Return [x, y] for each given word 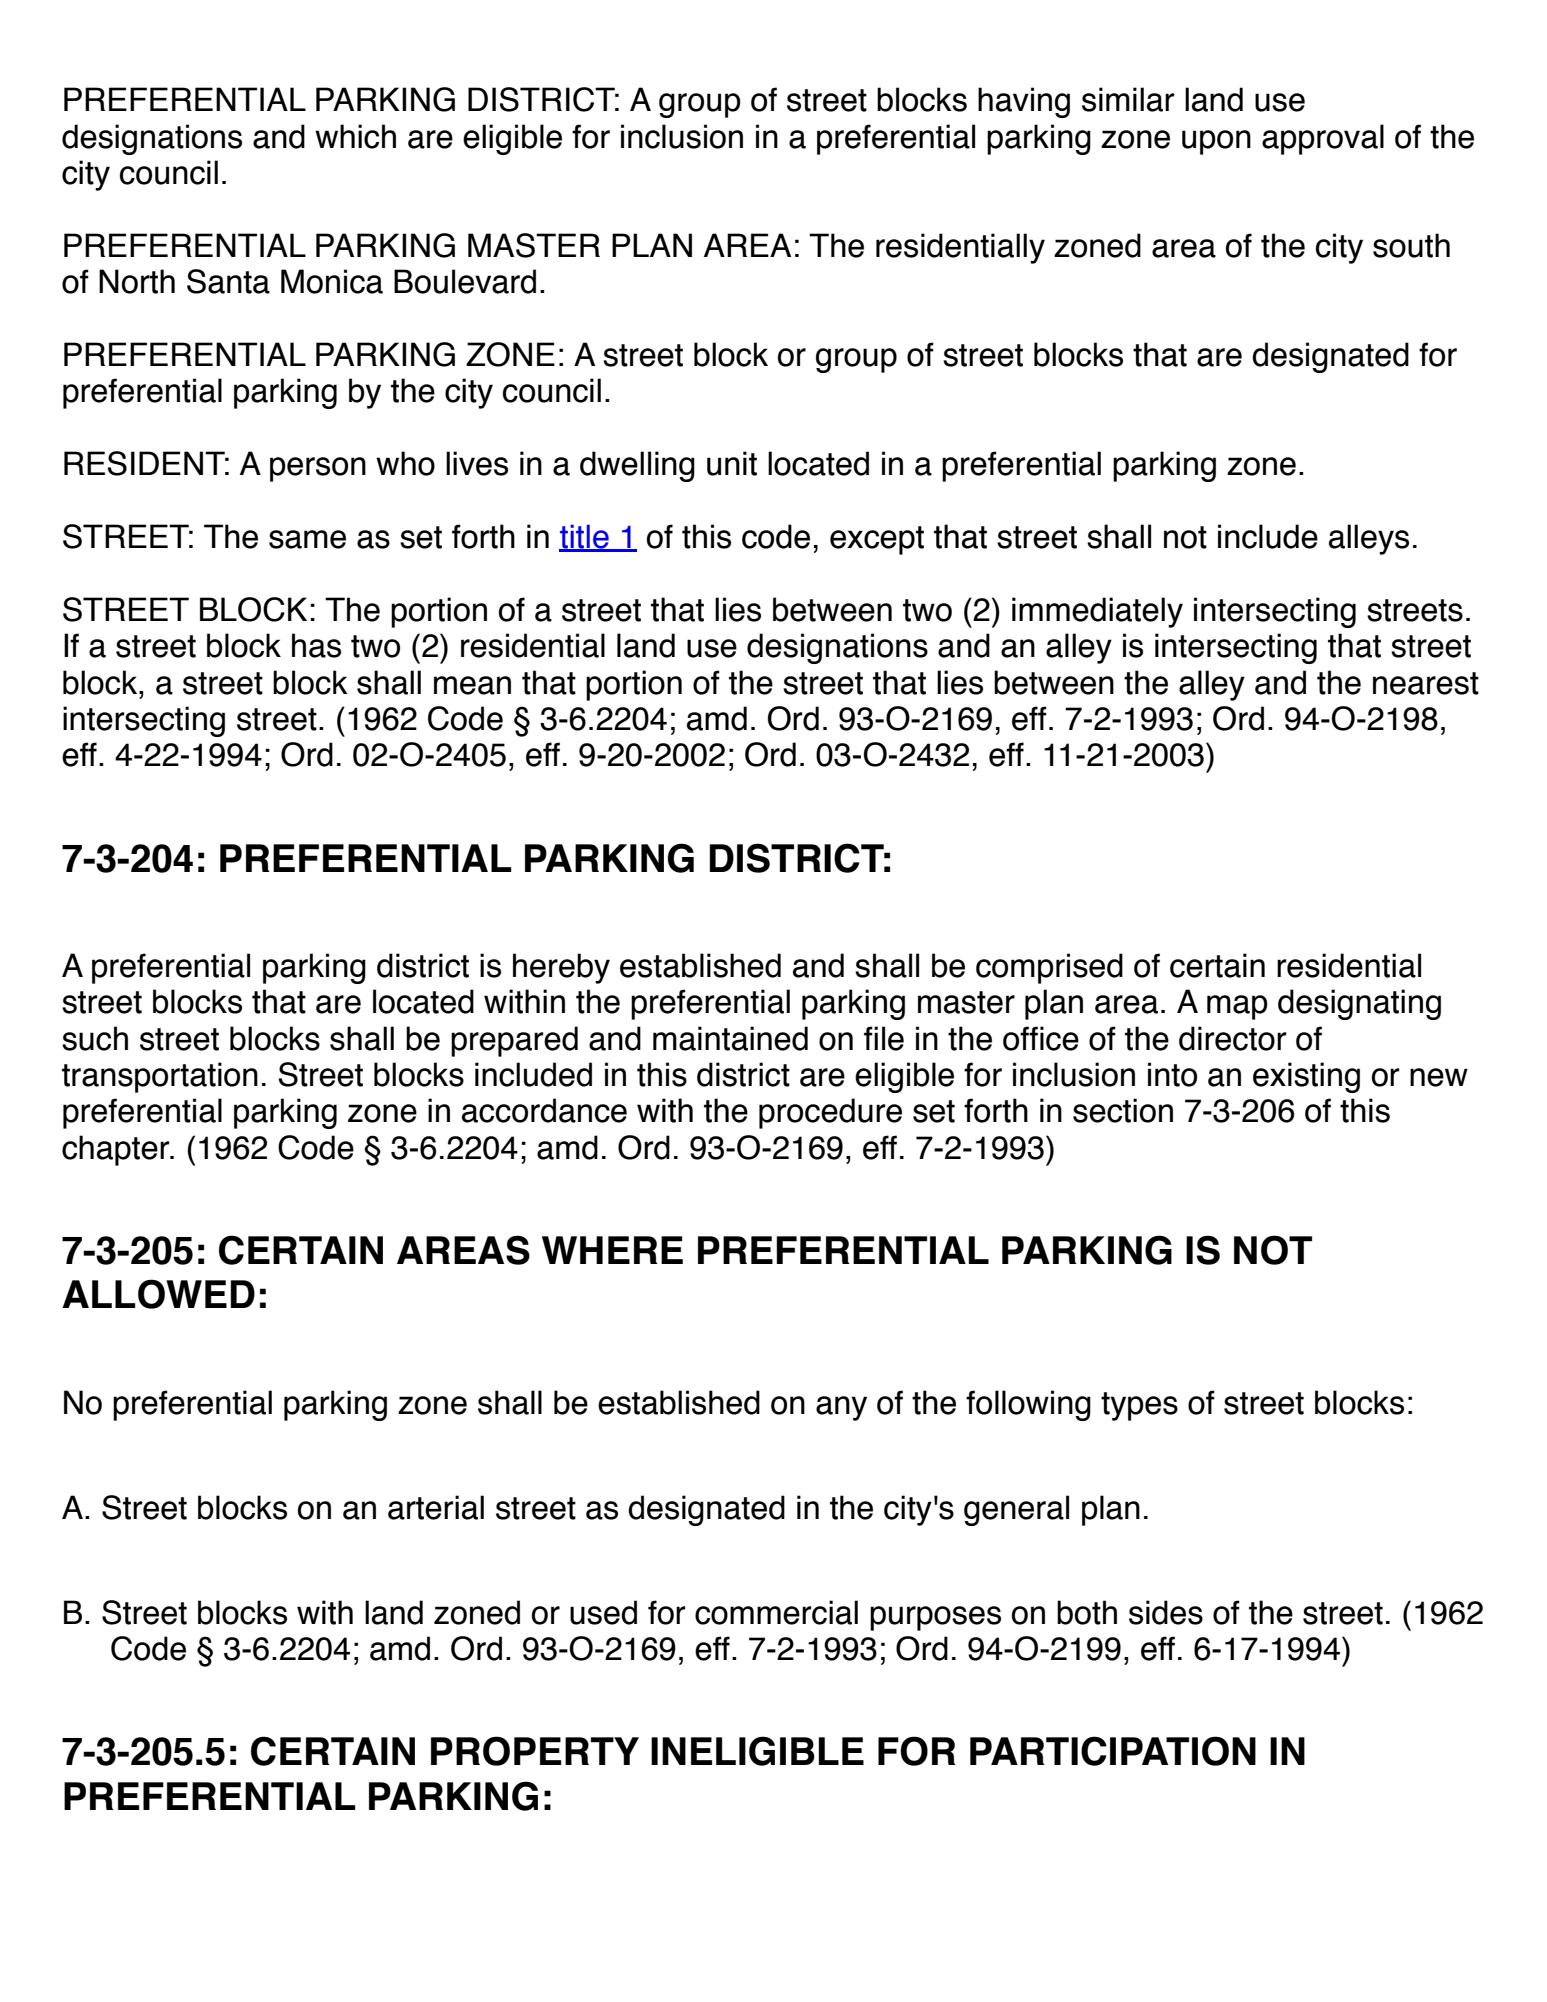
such [95, 1038]
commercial [776, 1612]
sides [1166, 1612]
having [1024, 102]
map [1237, 1007]
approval [1323, 139]
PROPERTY [535, 1751]
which [355, 136]
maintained [730, 1038]
